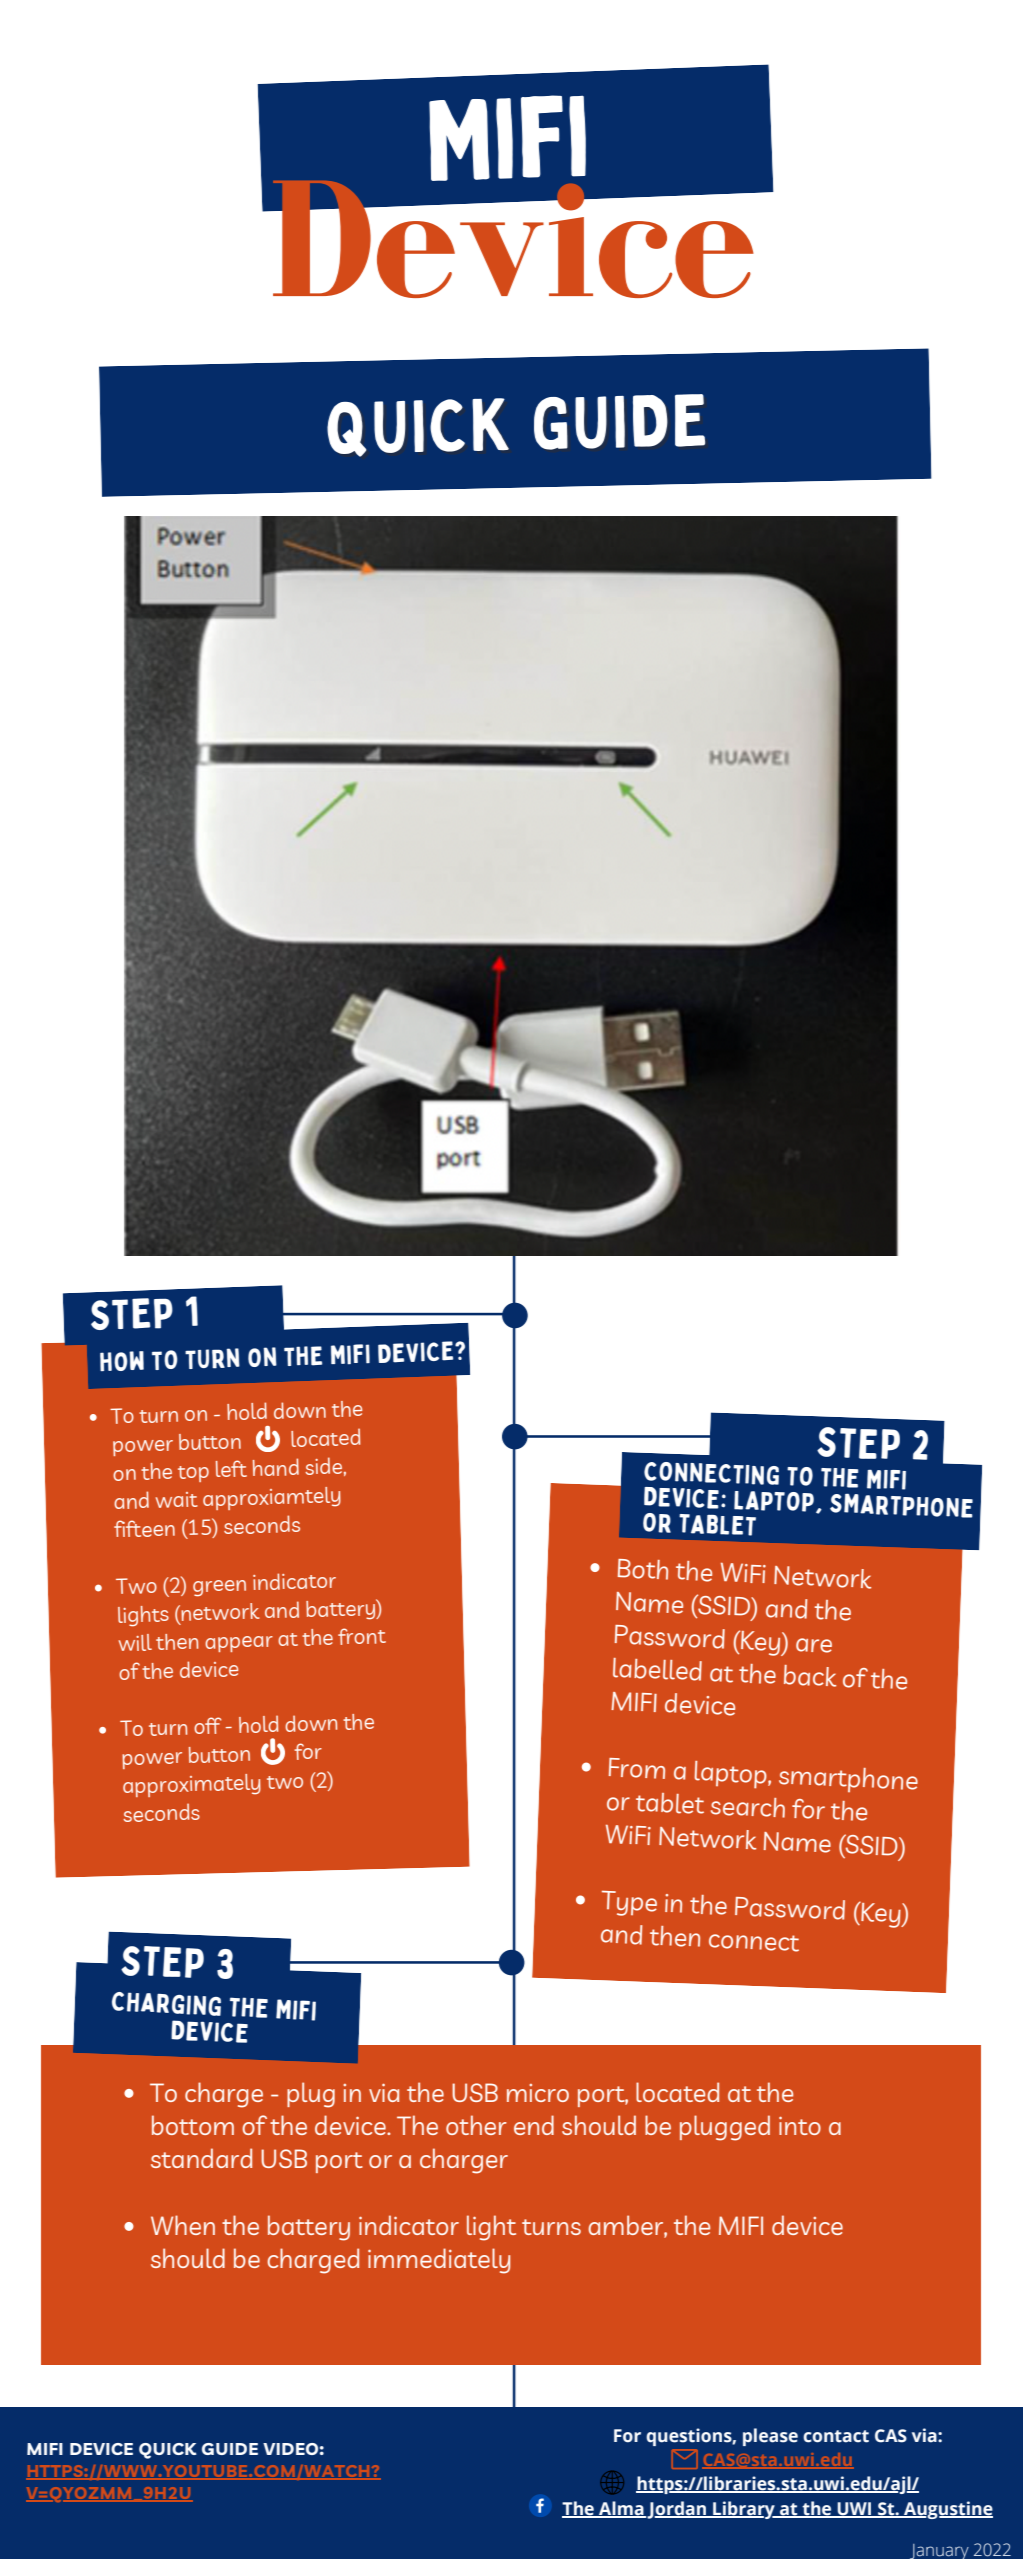  Describe the element at coordinates (621, 2509) in the image. I see `Alma` at that location.
